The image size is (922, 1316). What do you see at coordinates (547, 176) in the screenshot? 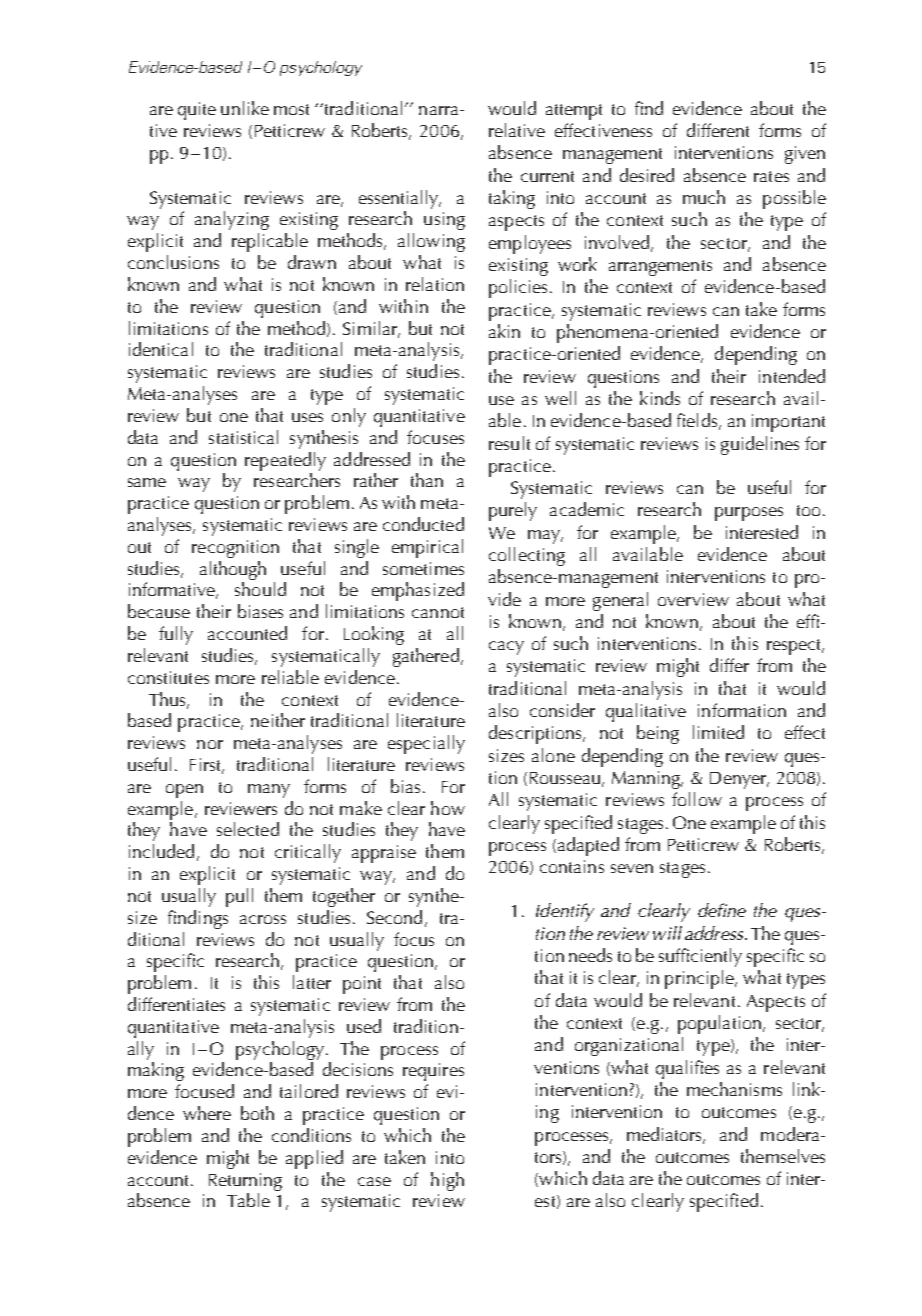
I see `current` at bounding box center [547, 176].
